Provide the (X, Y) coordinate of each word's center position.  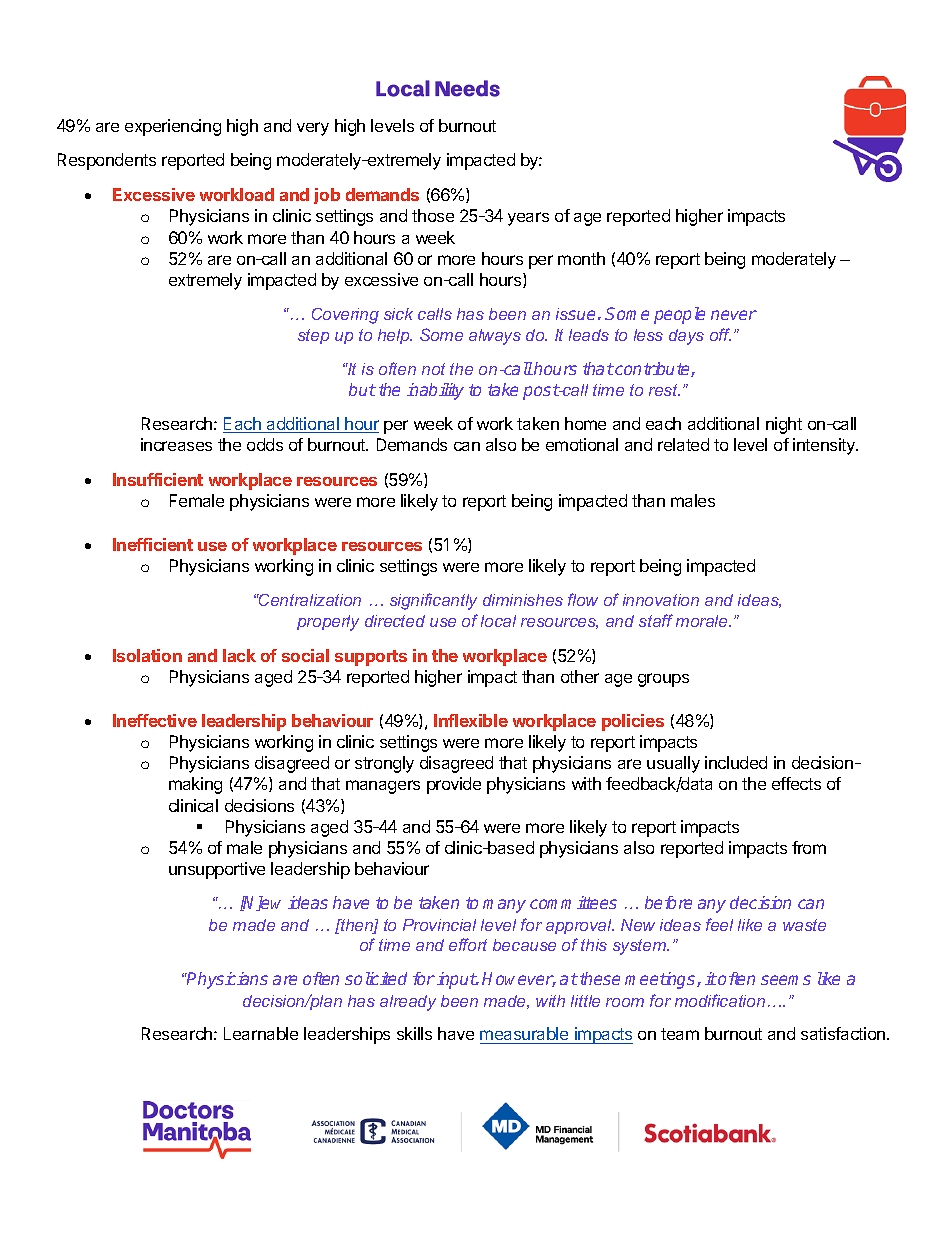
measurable (524, 1033)
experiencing (173, 127)
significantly (433, 601)
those (433, 215)
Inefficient (153, 544)
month (581, 258)
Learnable (261, 1033)
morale (703, 621)
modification (720, 1000)
